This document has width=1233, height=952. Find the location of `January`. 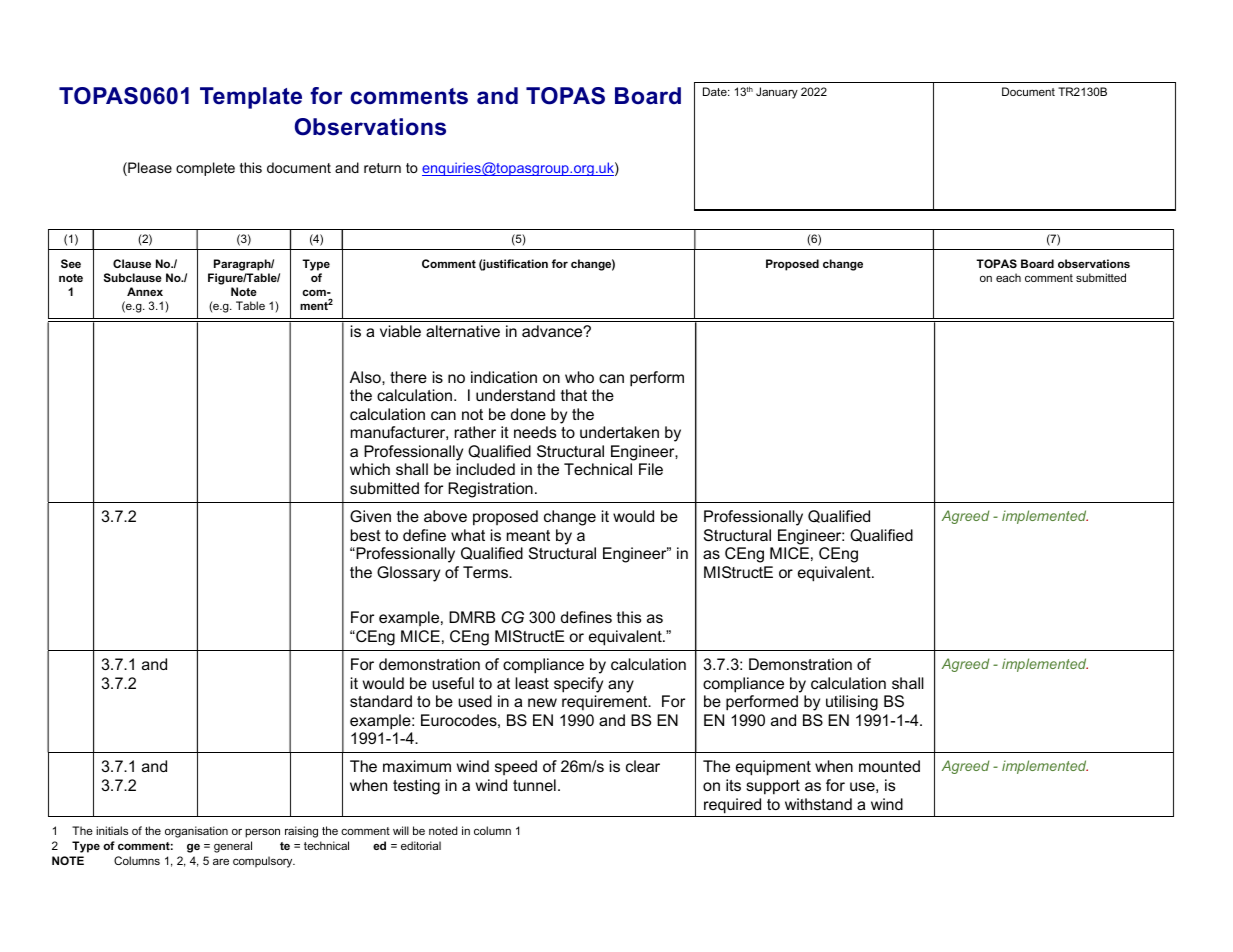

January is located at coordinates (777, 93).
